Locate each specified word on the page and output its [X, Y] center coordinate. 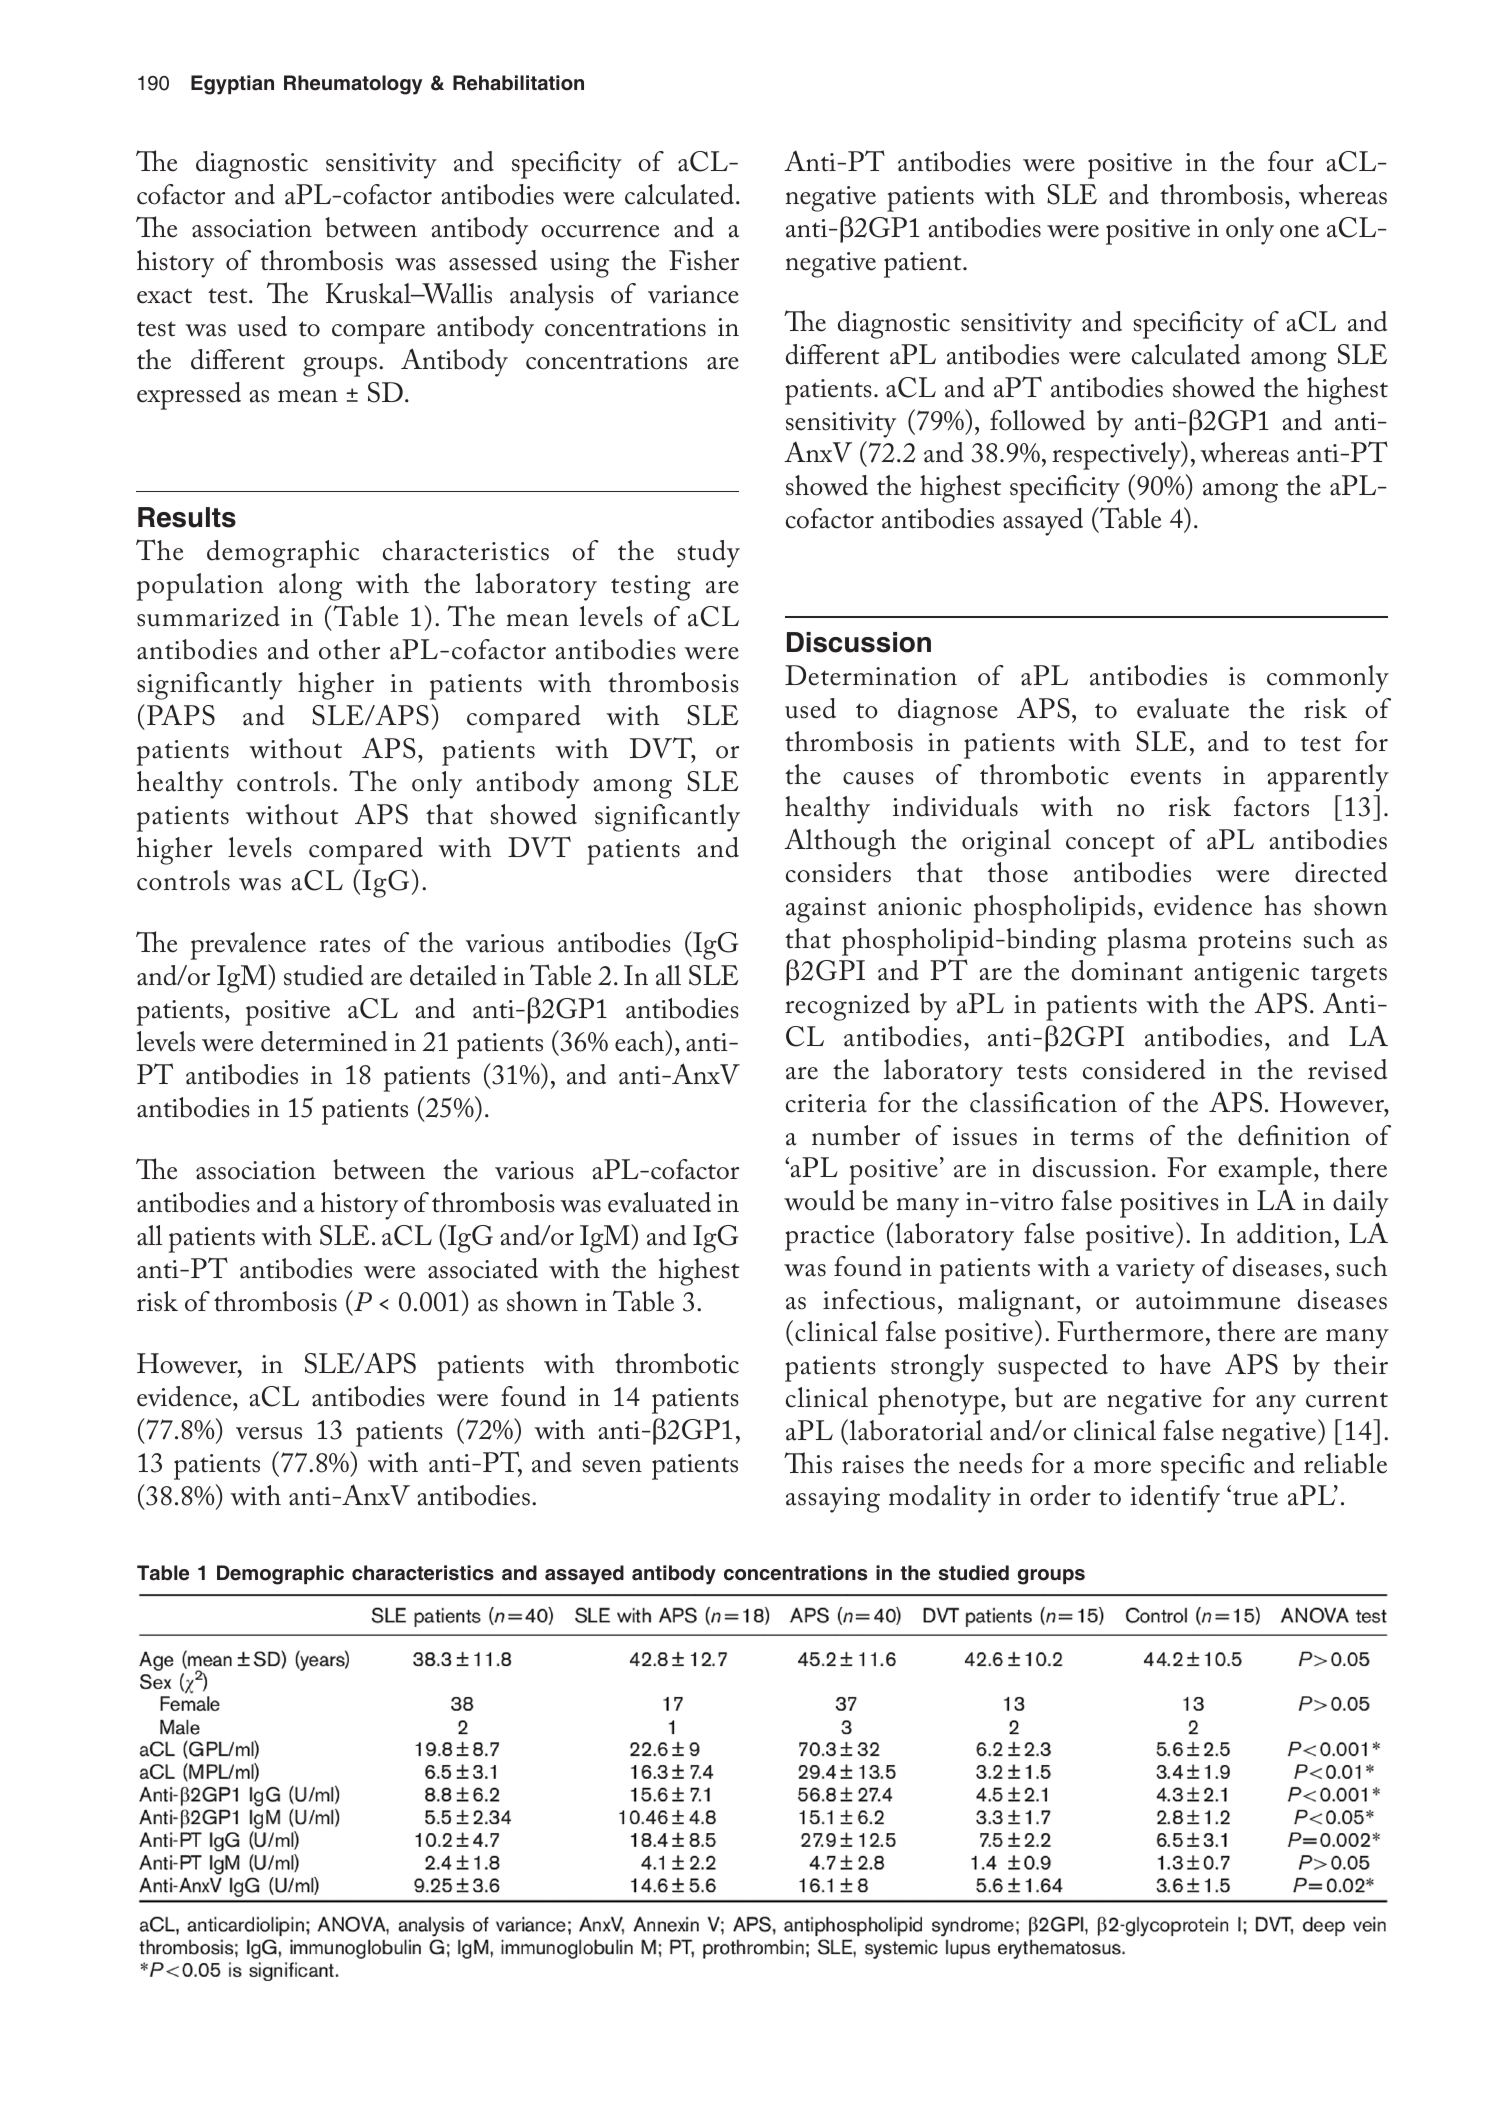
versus [269, 1433]
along [310, 587]
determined [324, 1041]
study [709, 554]
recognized [847, 1007]
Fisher [704, 260]
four [1291, 161]
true [1255, 1498]
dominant [1127, 970]
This [808, 1463]
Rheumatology [353, 85]
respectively [1117, 455]
